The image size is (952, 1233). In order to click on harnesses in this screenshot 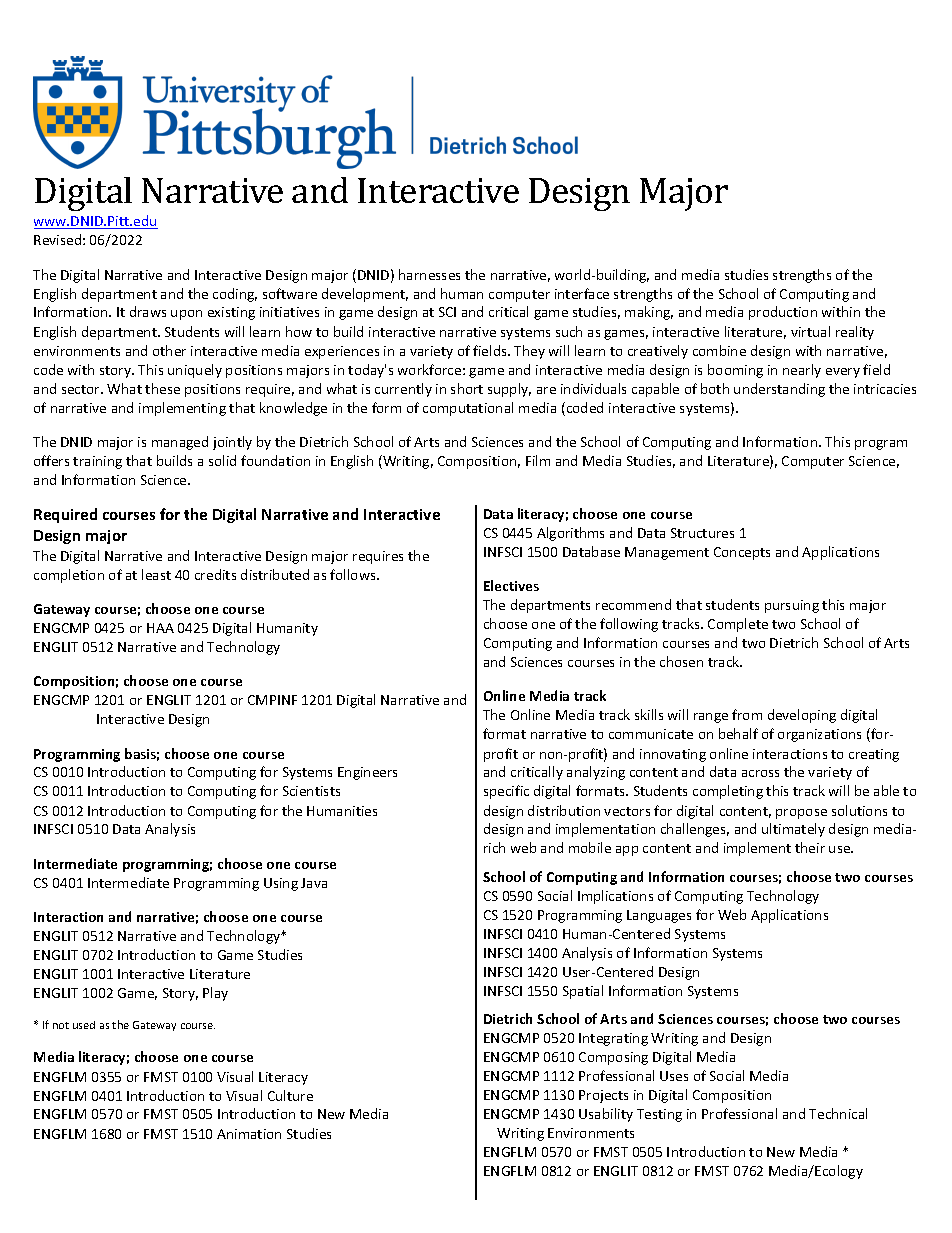, I will do `click(429, 274)`.
